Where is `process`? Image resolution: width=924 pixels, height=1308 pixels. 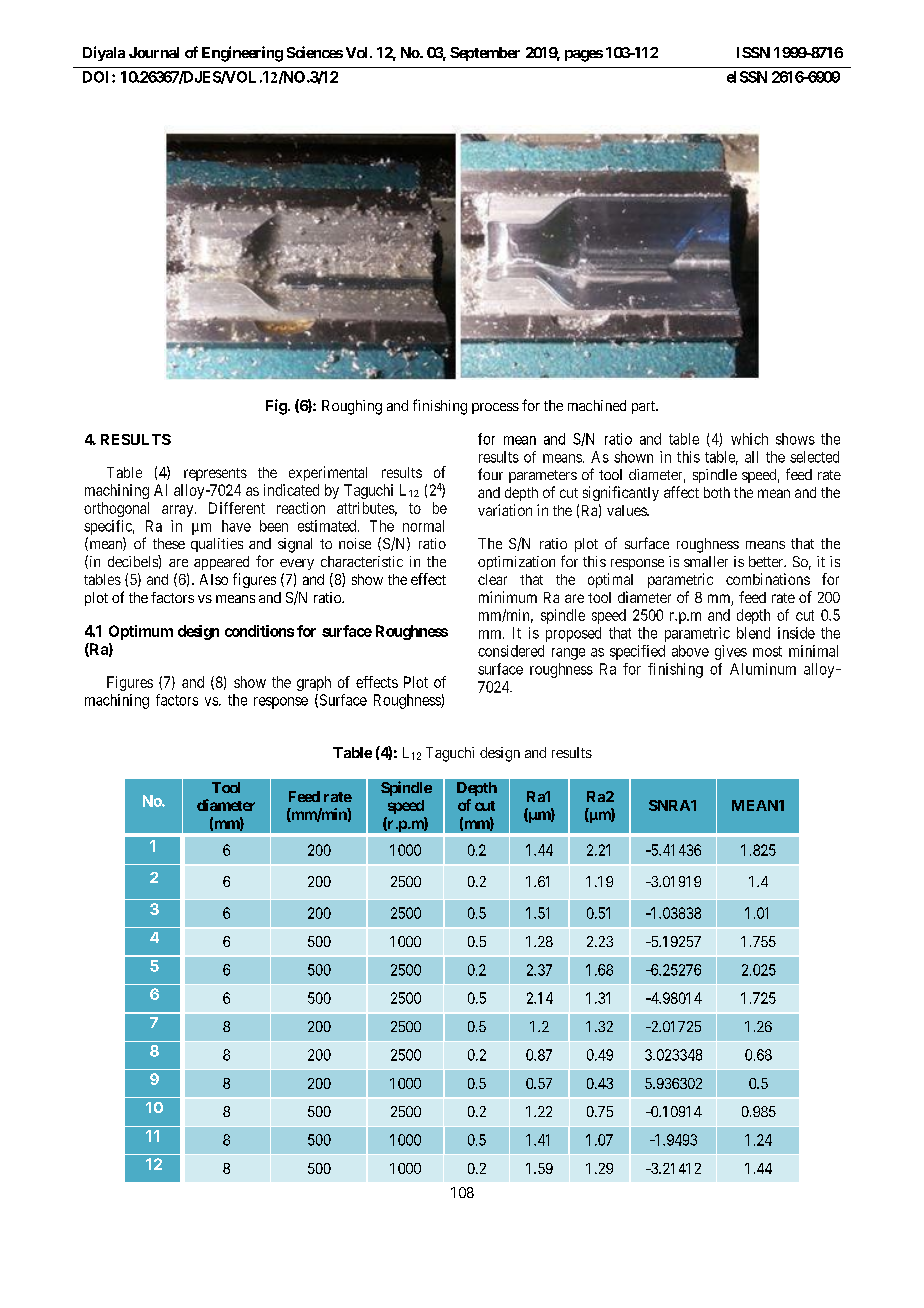 process is located at coordinates (495, 408).
